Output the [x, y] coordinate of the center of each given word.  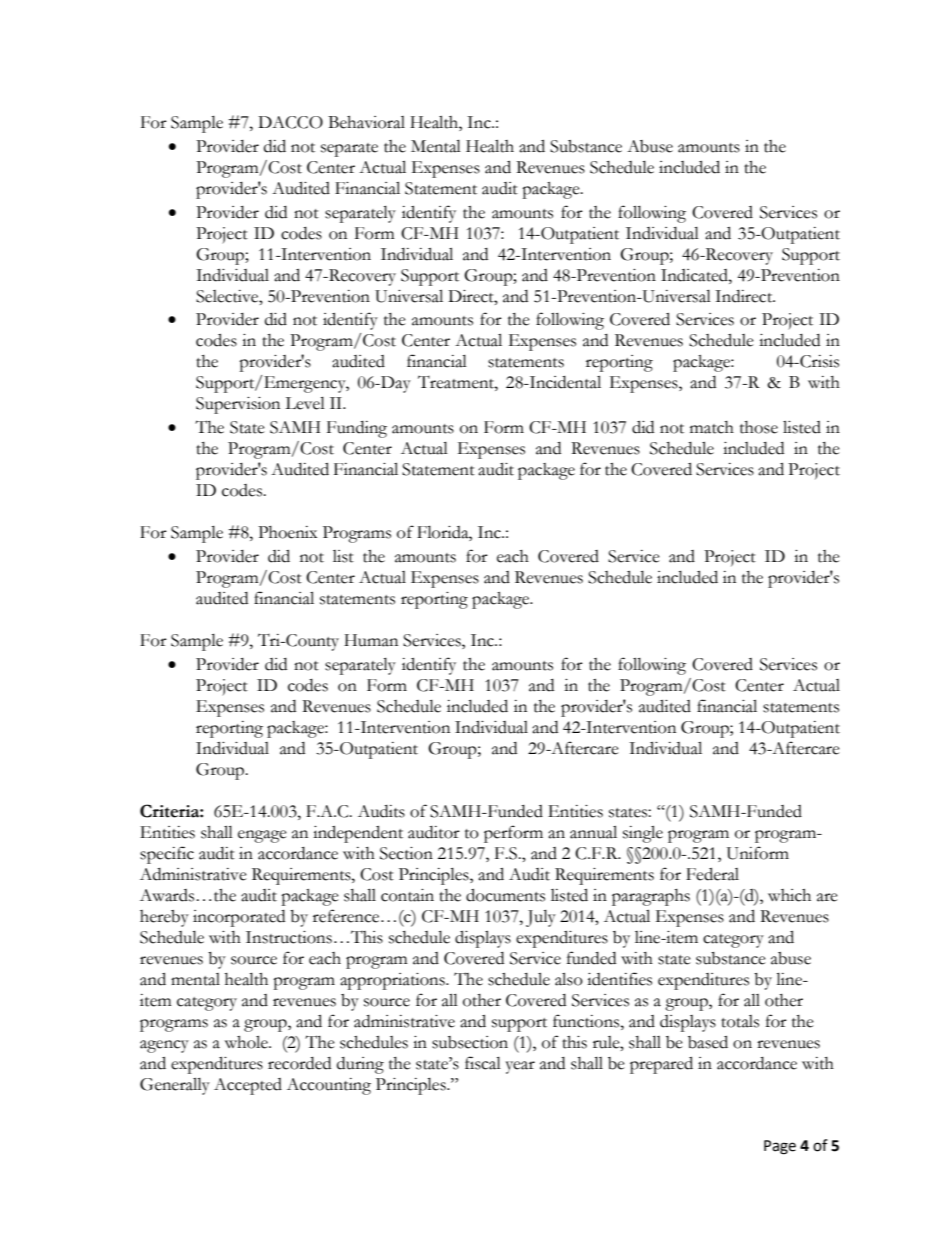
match [712, 427]
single [643, 834]
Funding [357, 429]
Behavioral [366, 122]
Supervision [238, 405]
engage [262, 836]
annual [593, 832]
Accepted [248, 1086]
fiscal [483, 1063]
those [759, 427]
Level [305, 403]
